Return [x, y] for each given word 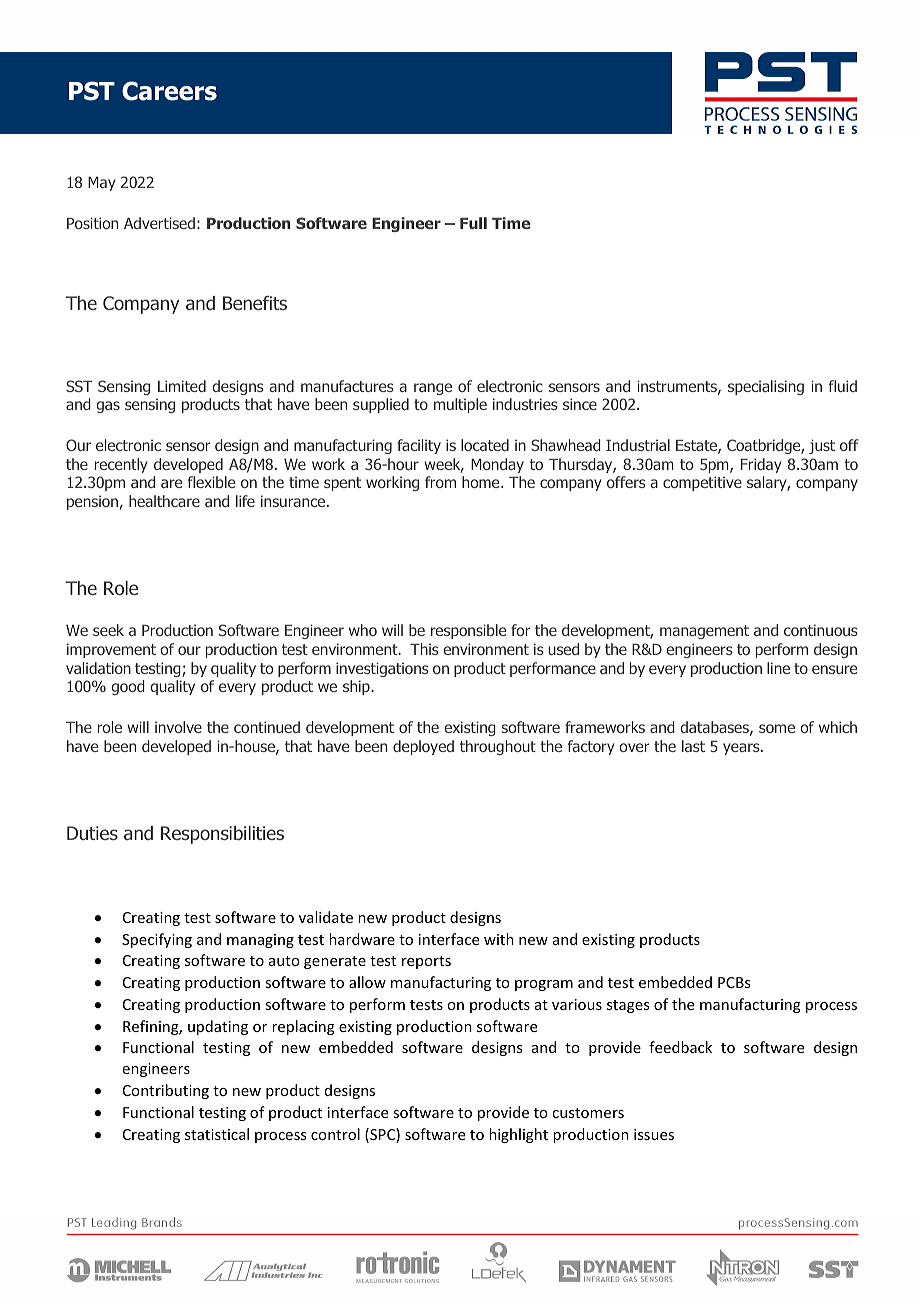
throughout [498, 747]
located [485, 445]
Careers [169, 91]
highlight [518, 1135]
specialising [766, 387]
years [742, 749]
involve [178, 727]
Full [473, 223]
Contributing [166, 1091]
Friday [761, 465]
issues [654, 1134]
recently [121, 465]
